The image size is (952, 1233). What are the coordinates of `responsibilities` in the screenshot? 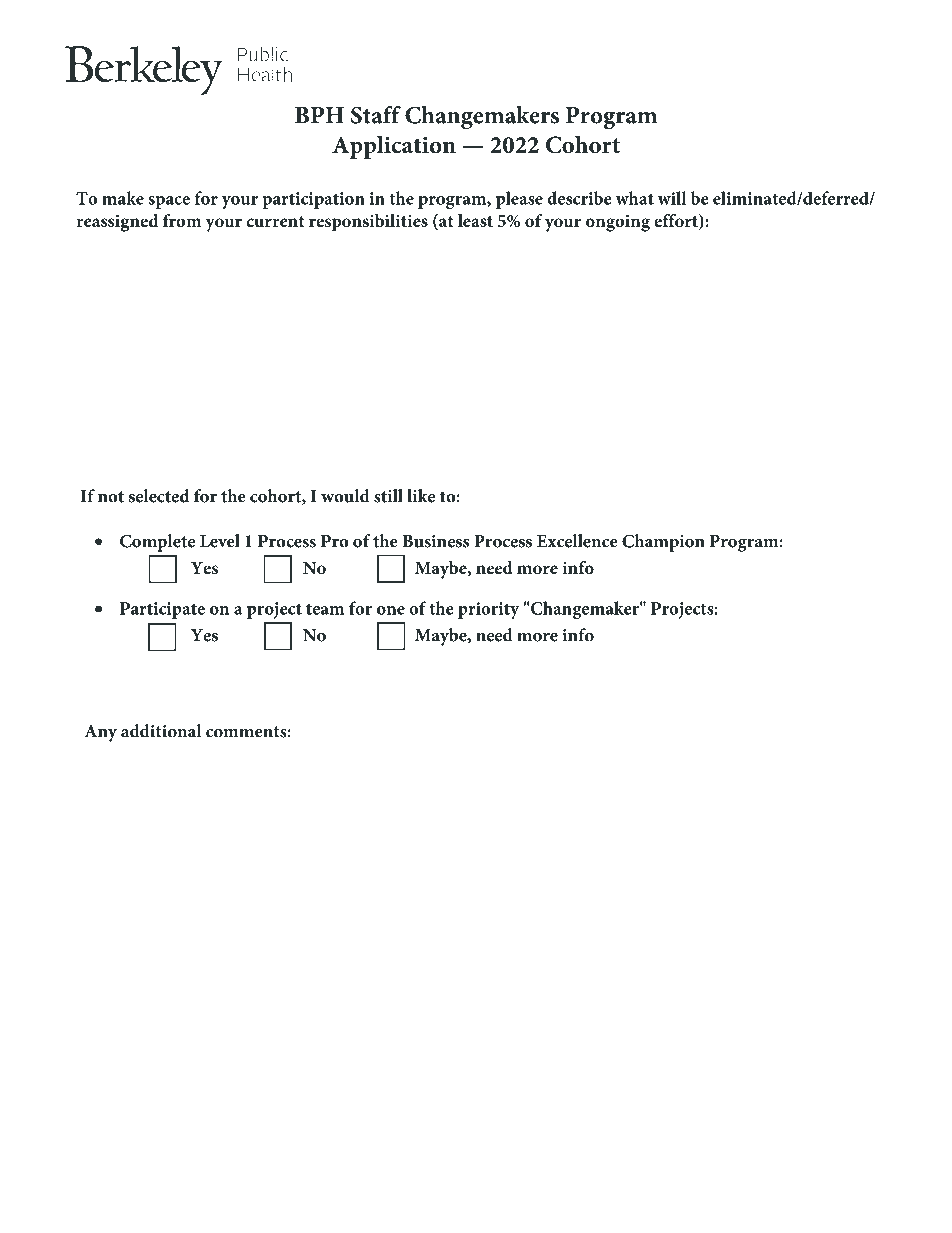 It's located at (368, 223).
